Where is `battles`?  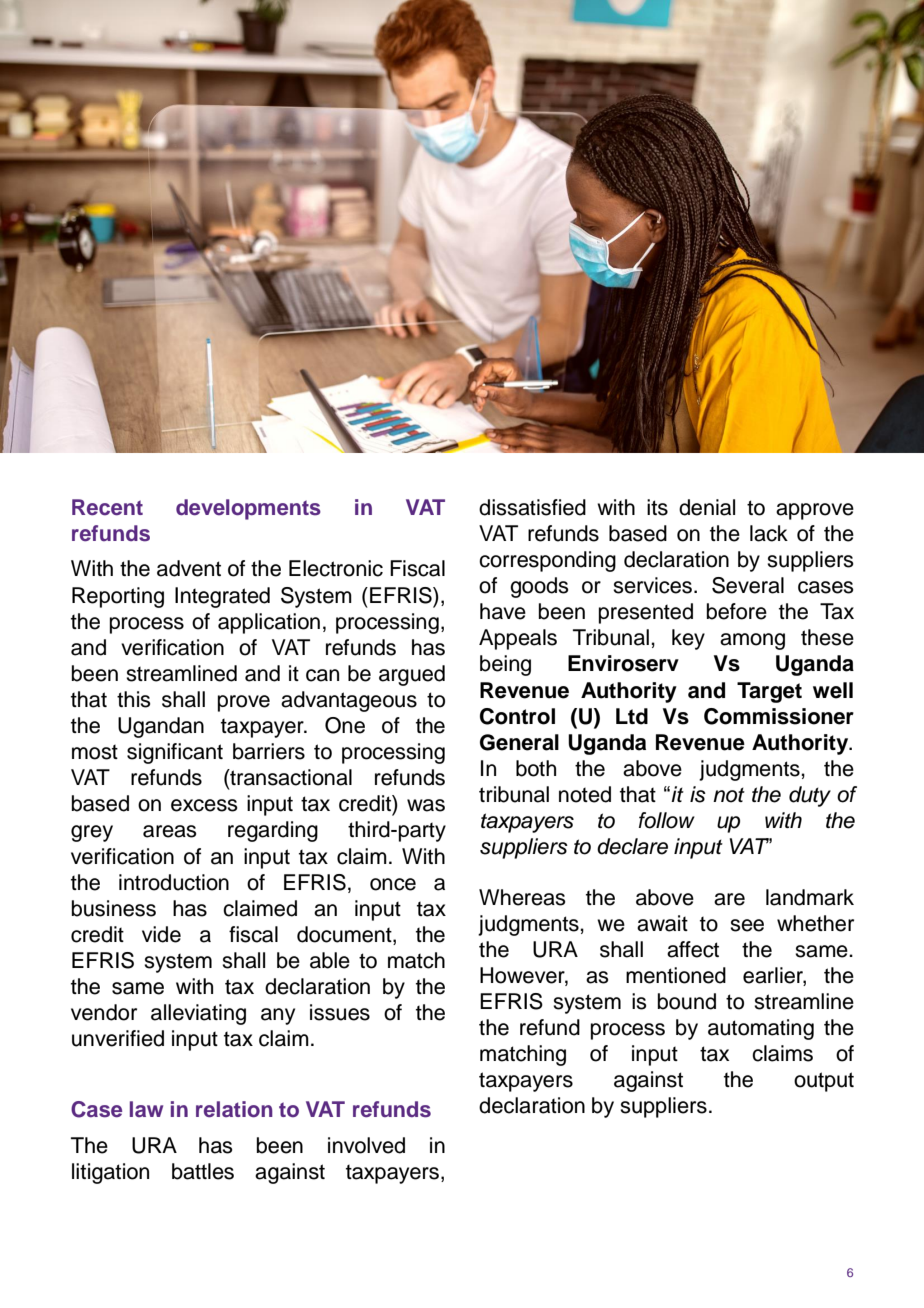
battles is located at coordinates (203, 1171).
